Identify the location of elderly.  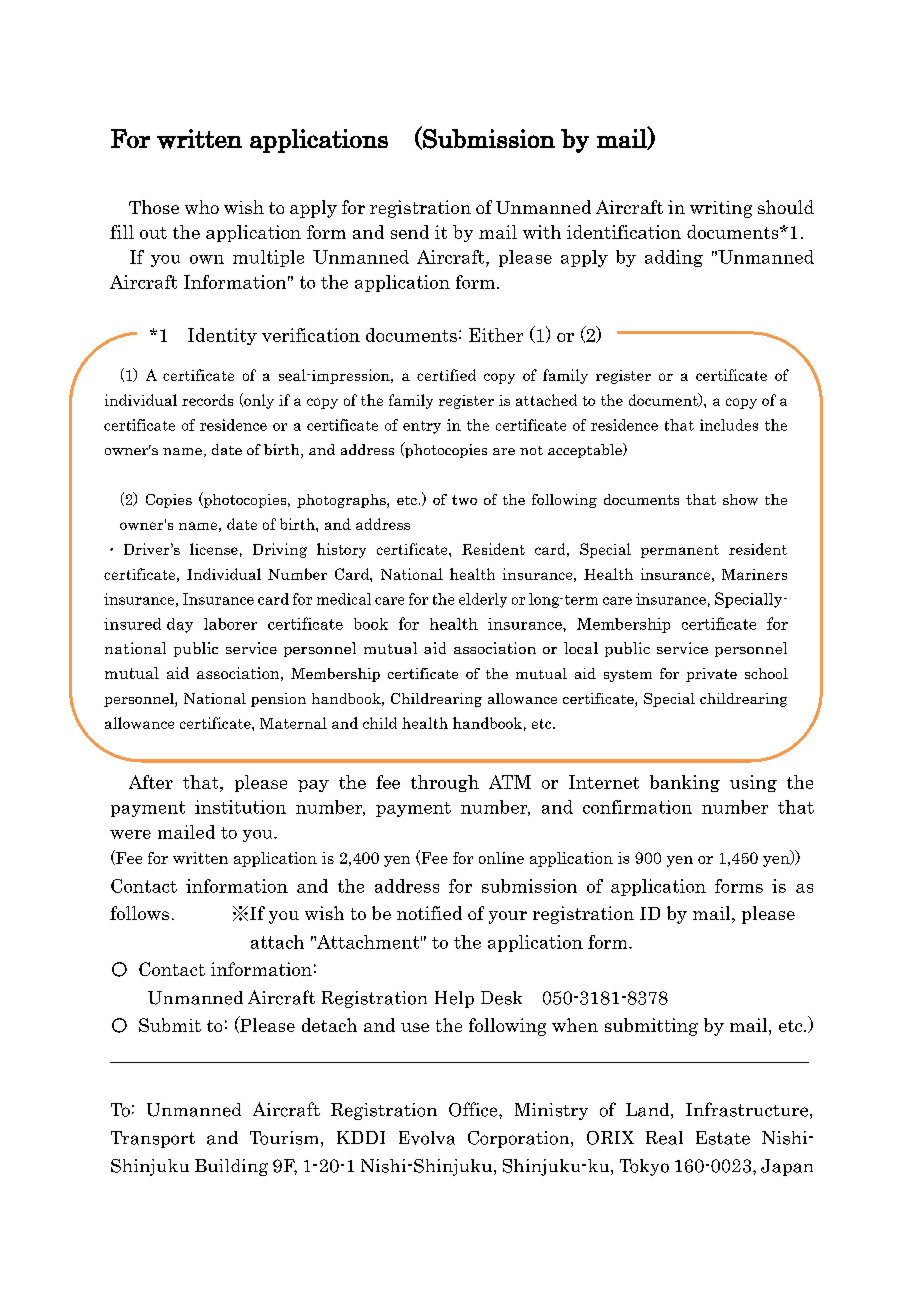
(483, 600).
